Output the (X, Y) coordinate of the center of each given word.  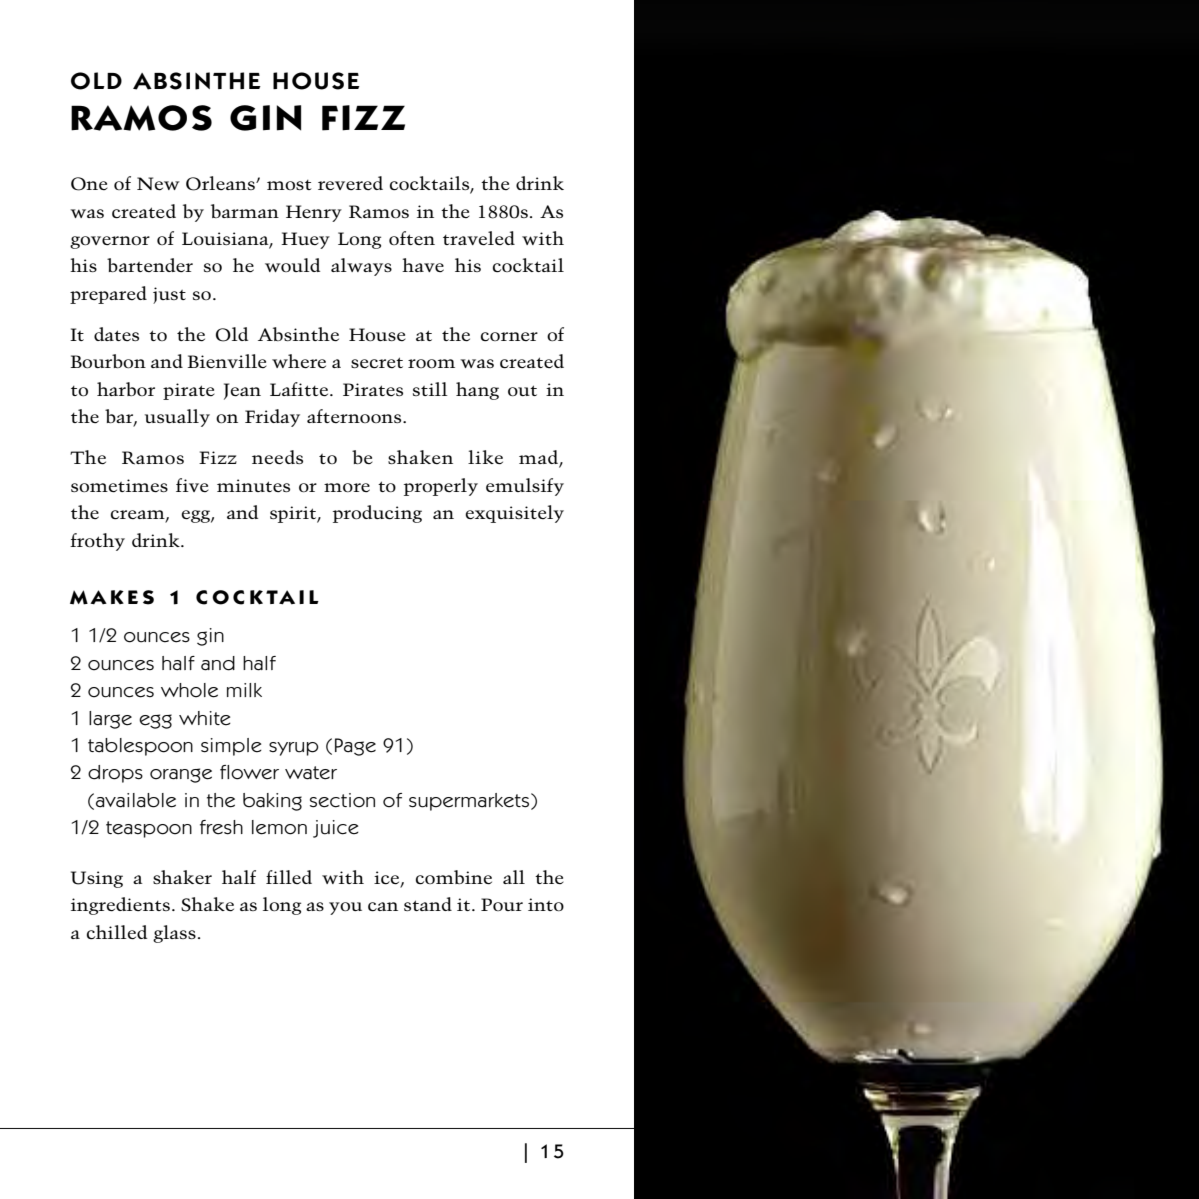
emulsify (525, 487)
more (347, 487)
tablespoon (140, 747)
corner (509, 336)
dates (116, 334)
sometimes (119, 485)
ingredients (120, 906)
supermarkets (469, 802)
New (158, 183)
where (299, 361)
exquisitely (514, 514)
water (311, 773)
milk (244, 690)
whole (189, 690)
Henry (314, 213)
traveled (479, 238)
